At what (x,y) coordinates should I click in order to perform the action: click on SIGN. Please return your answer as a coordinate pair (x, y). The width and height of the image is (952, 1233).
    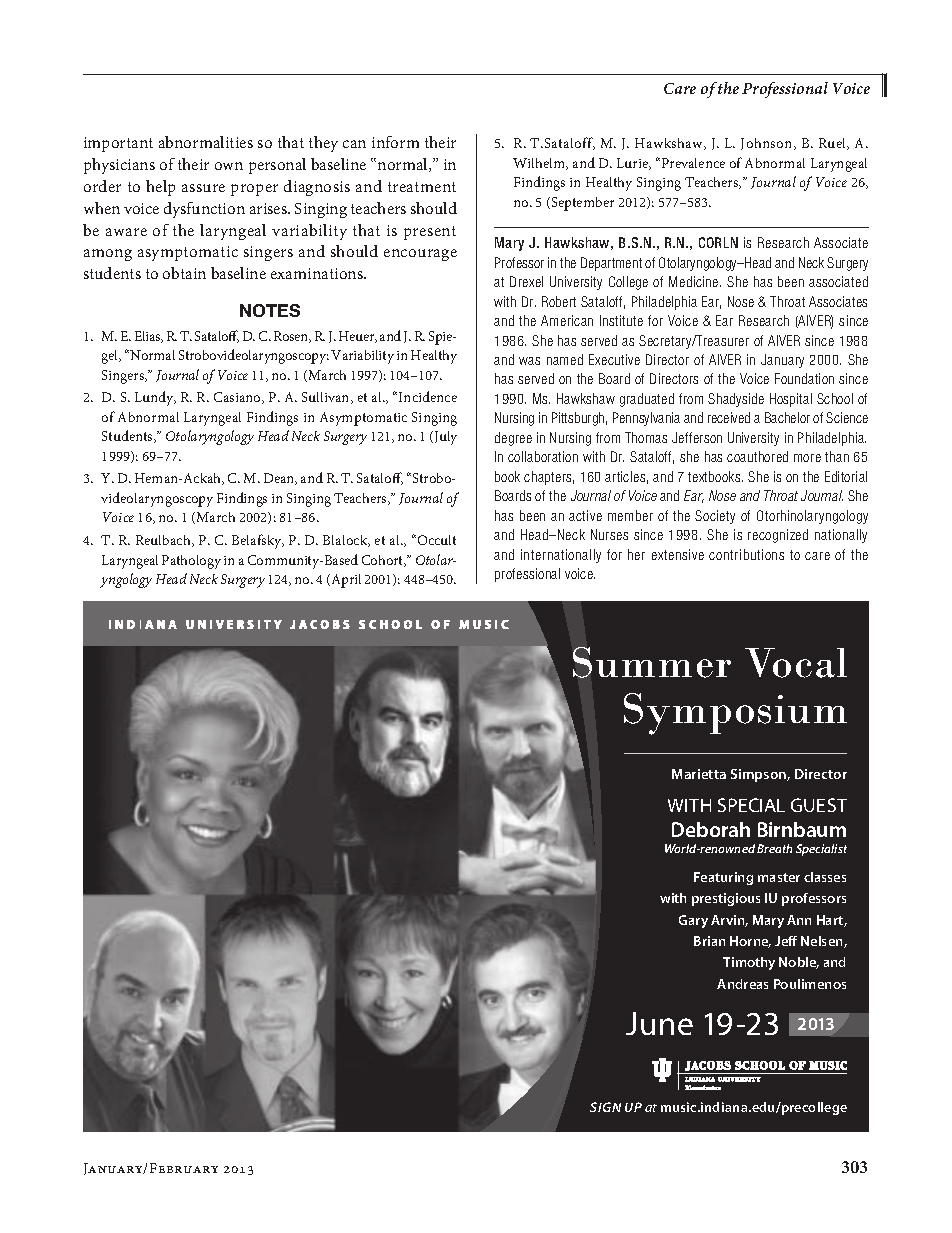
    Looking at the image, I should click on (605, 1107).
